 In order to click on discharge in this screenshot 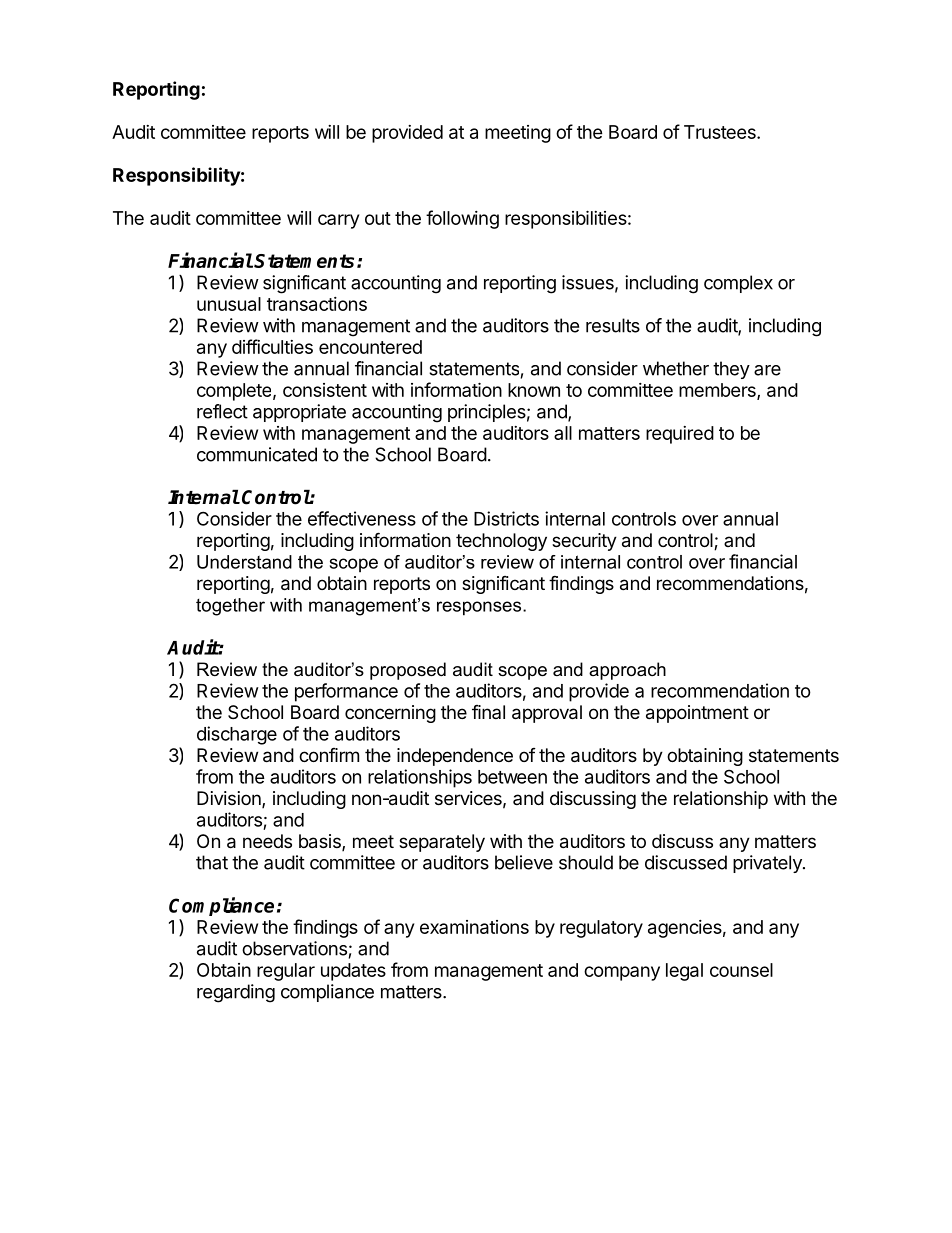, I will do `click(237, 735)`.
